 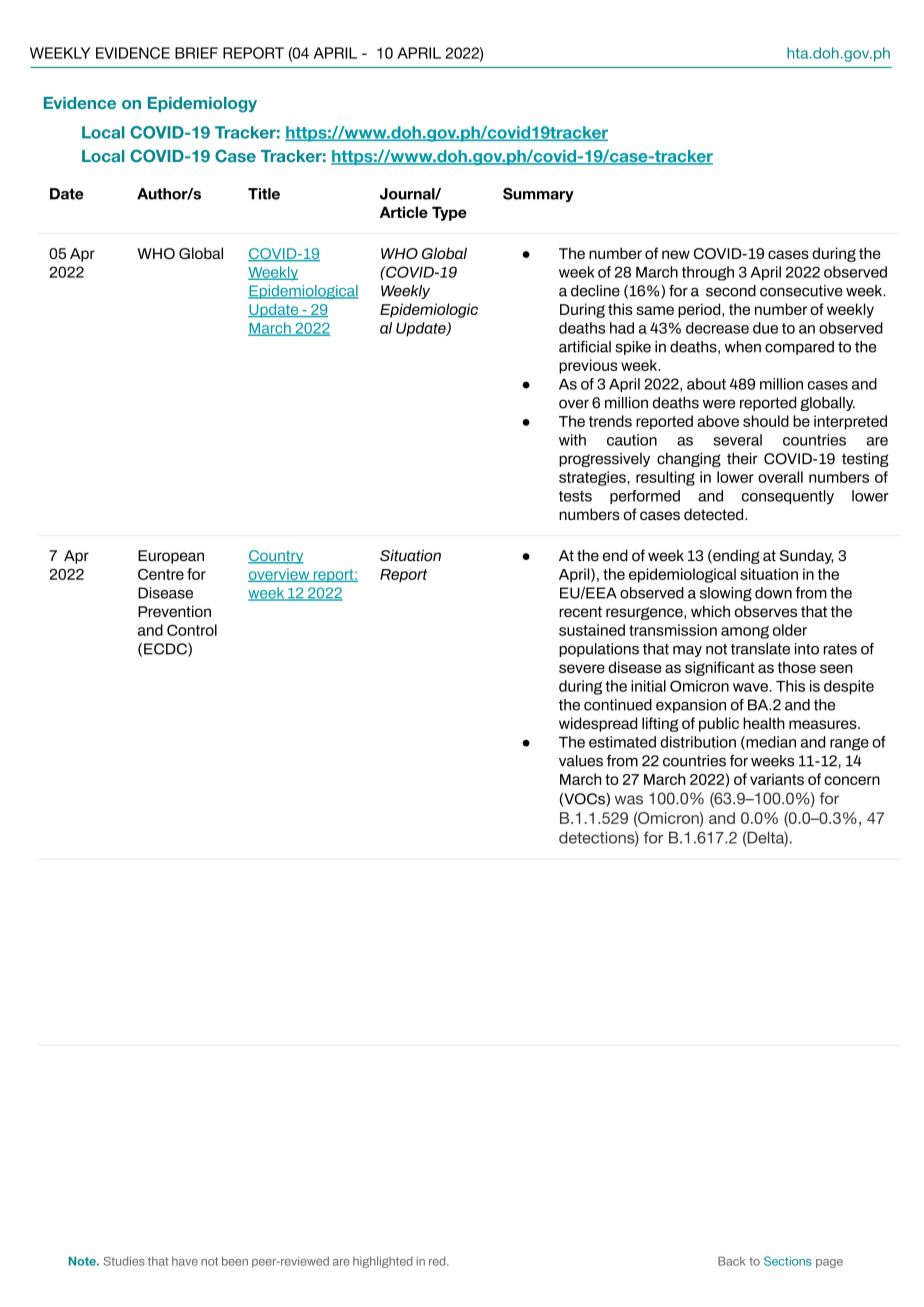 What do you see at coordinates (538, 195) in the screenshot?
I see `Summary` at bounding box center [538, 195].
